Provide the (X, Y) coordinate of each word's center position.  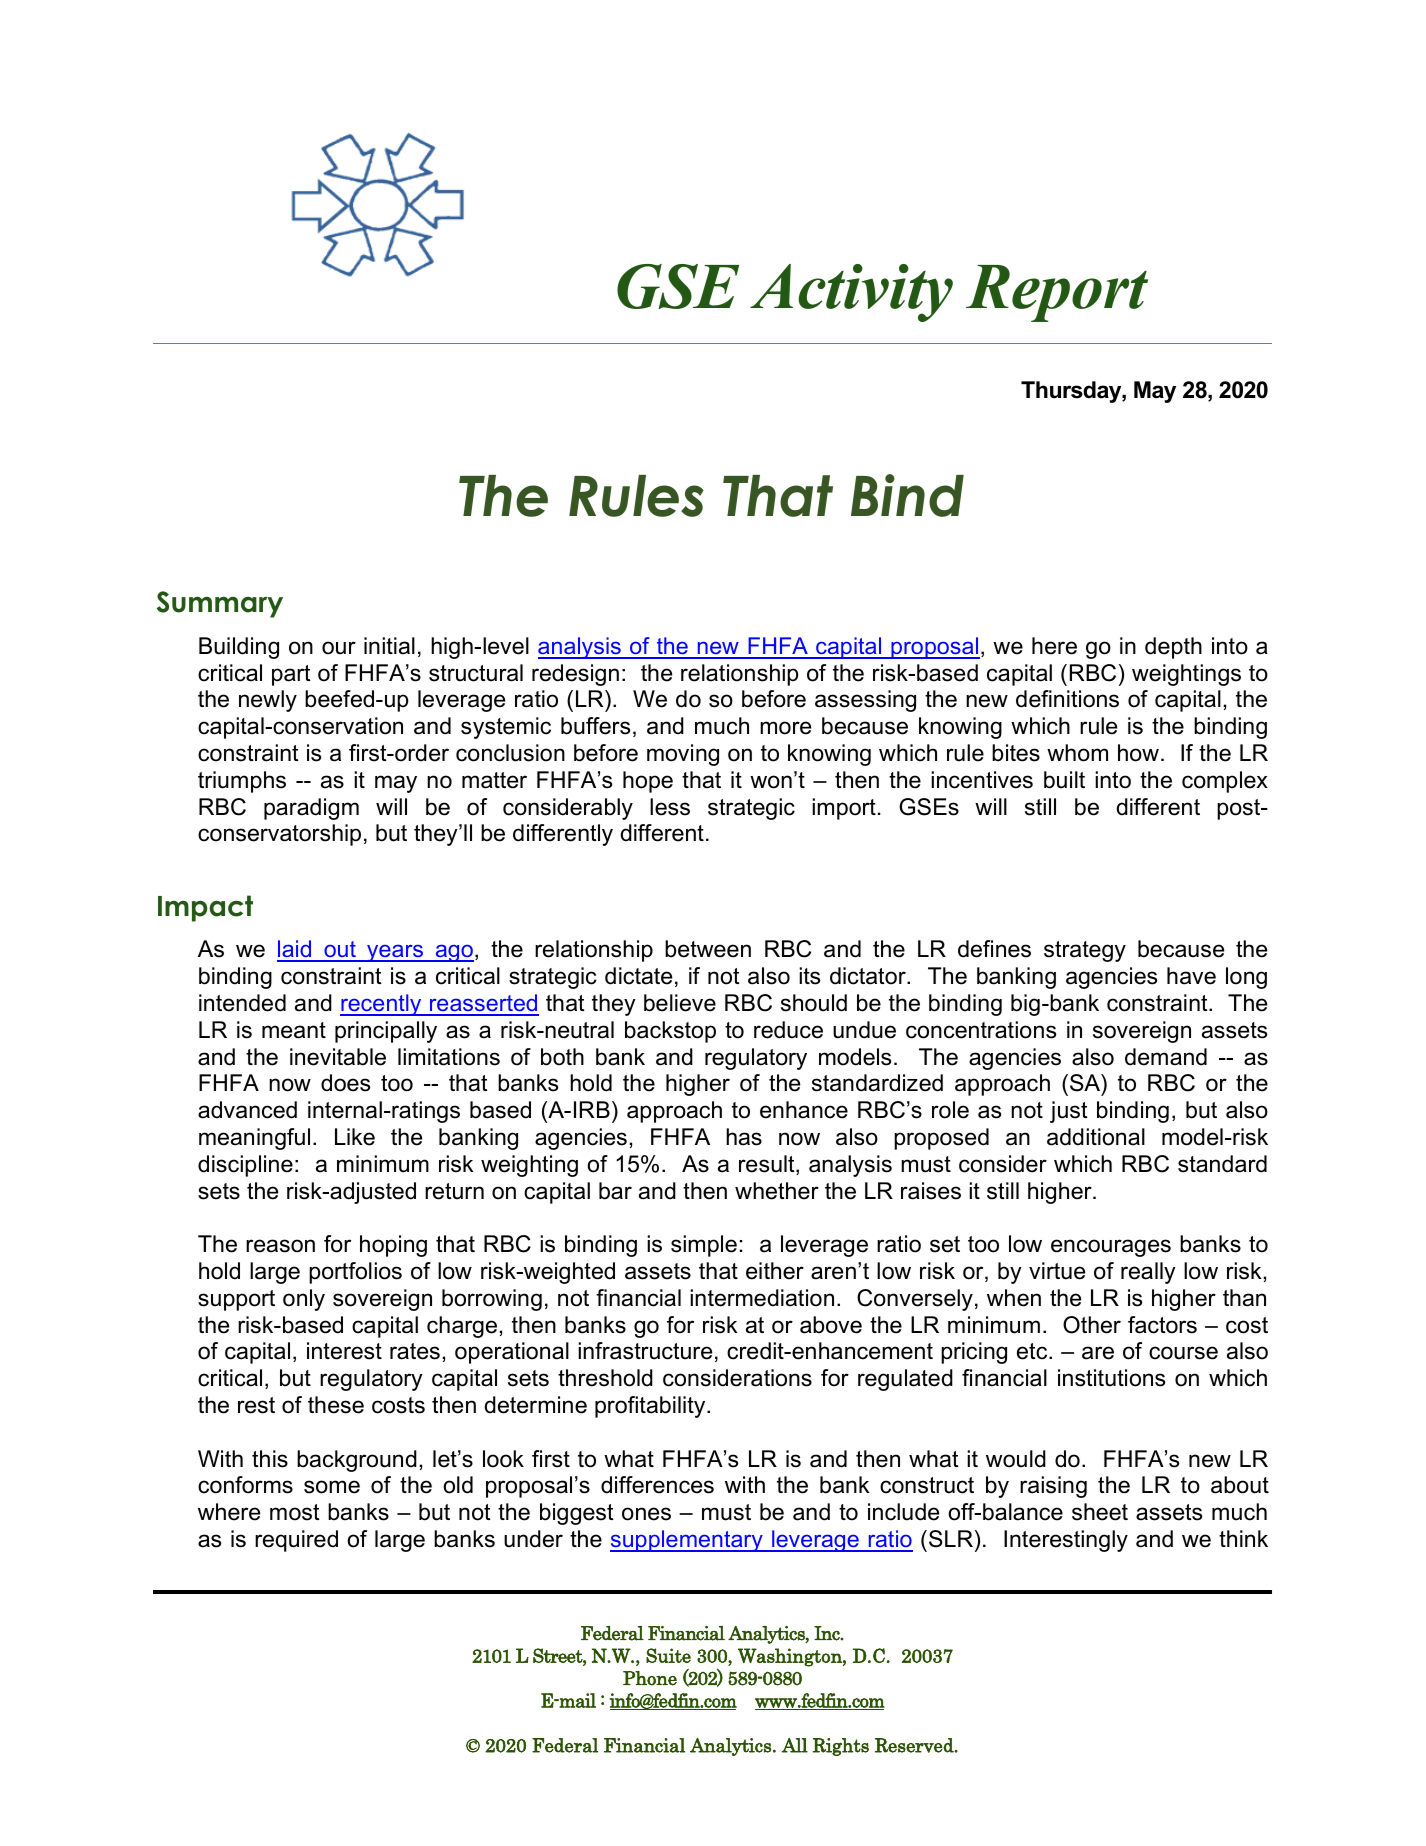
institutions (1111, 1378)
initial (389, 646)
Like (355, 1137)
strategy (1085, 951)
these (336, 1405)
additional (1096, 1137)
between (708, 949)
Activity (851, 293)
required (296, 1541)
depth (1173, 648)
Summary (220, 604)
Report (1057, 293)
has (744, 1137)
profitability (651, 1407)
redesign (575, 675)
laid (295, 950)
